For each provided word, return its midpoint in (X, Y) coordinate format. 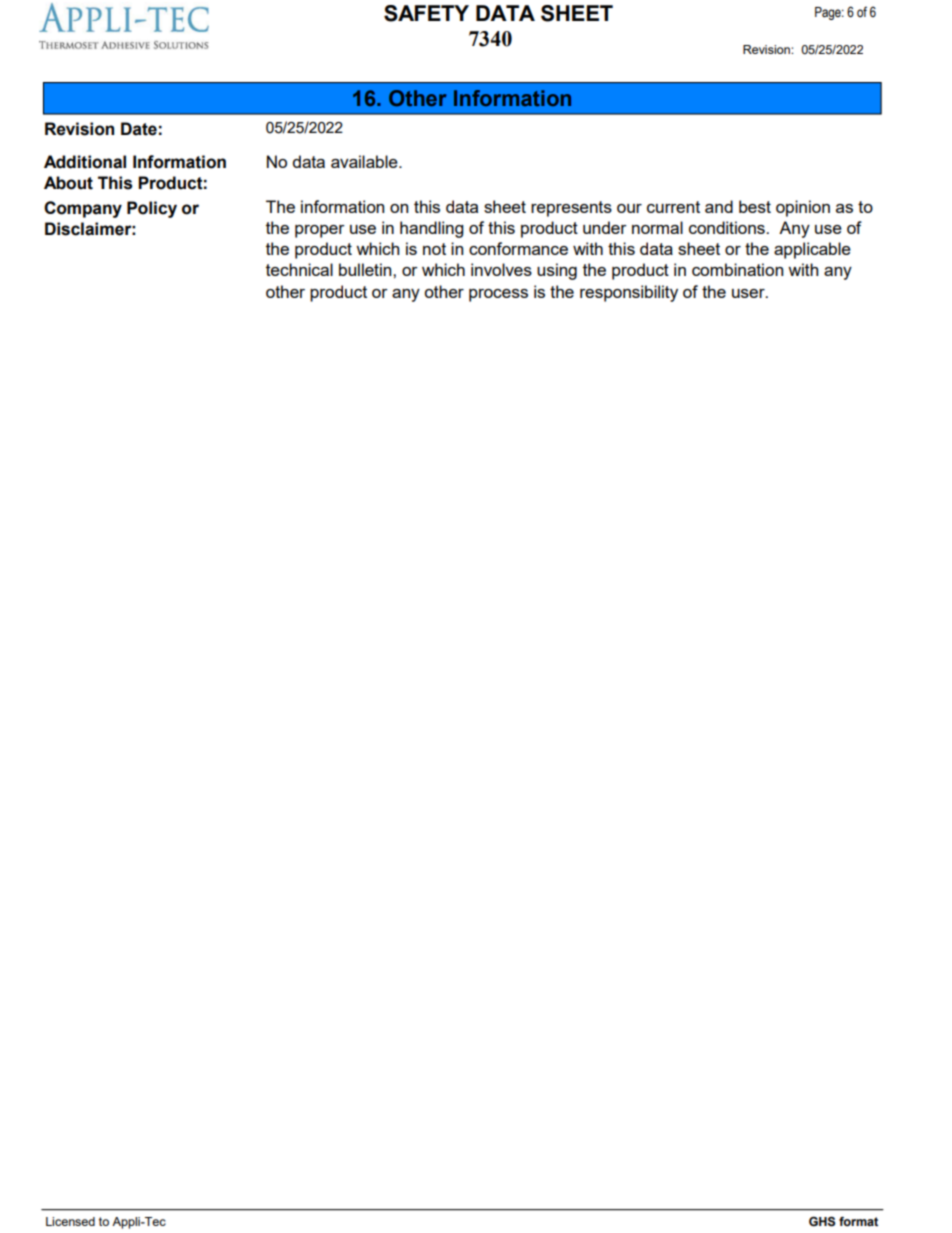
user (749, 293)
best (755, 206)
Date (139, 129)
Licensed (70, 1221)
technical (299, 269)
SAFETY (426, 13)
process (498, 295)
